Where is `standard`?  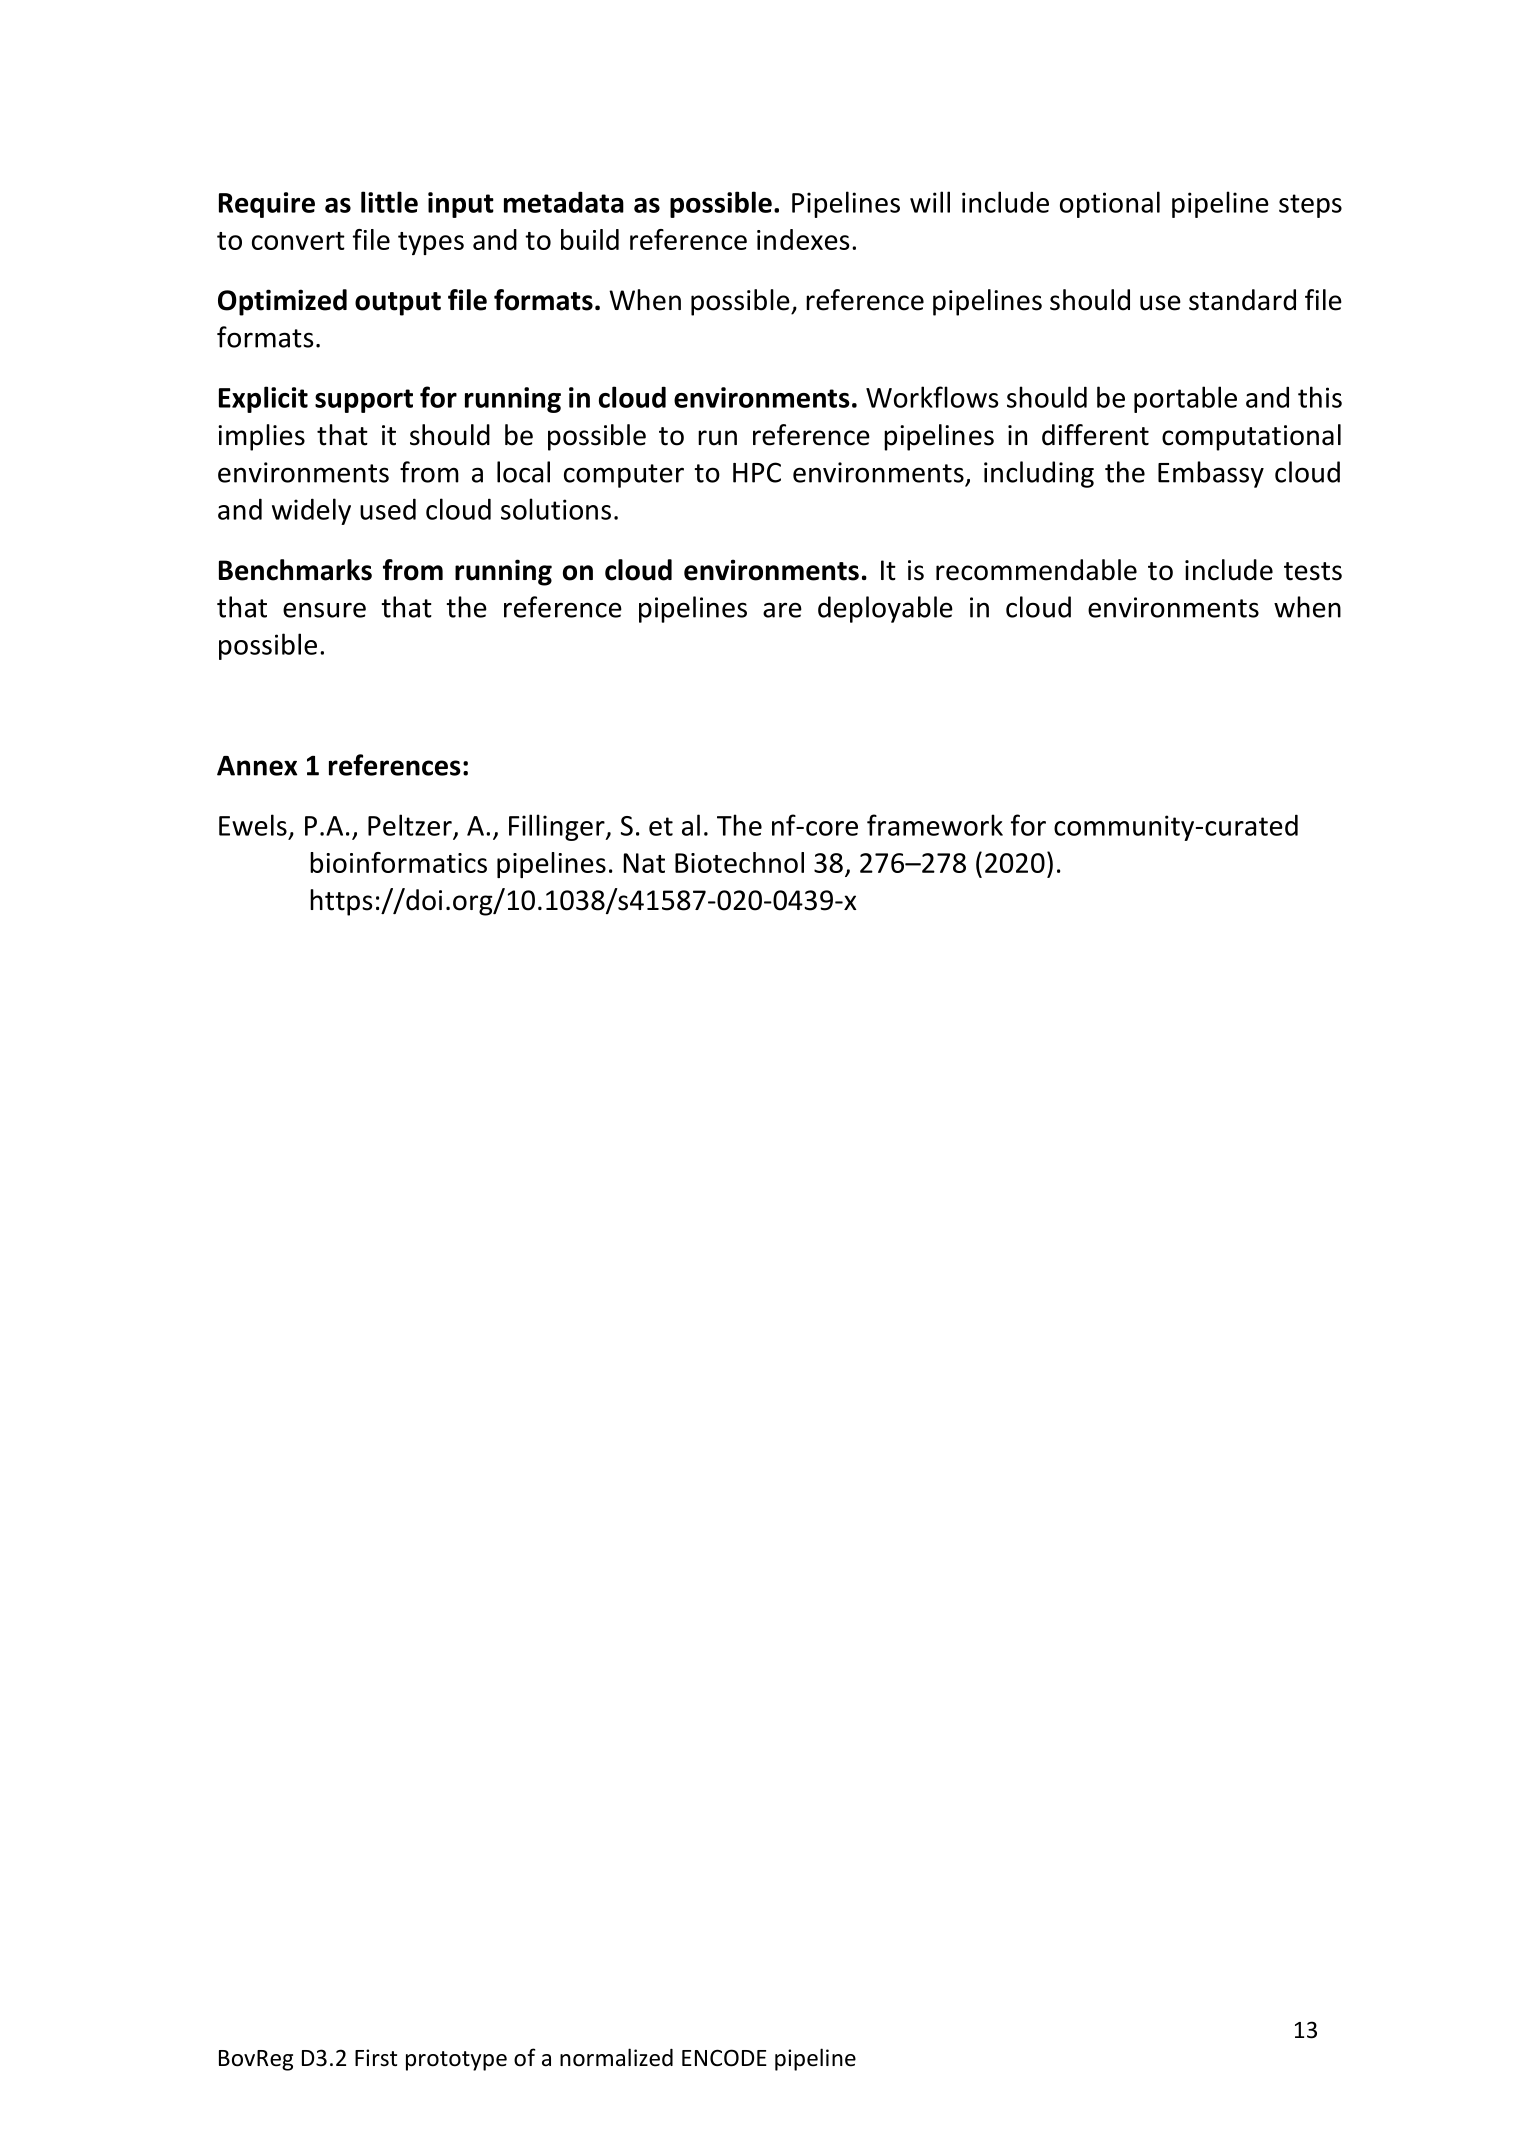 standard is located at coordinates (1242, 300).
